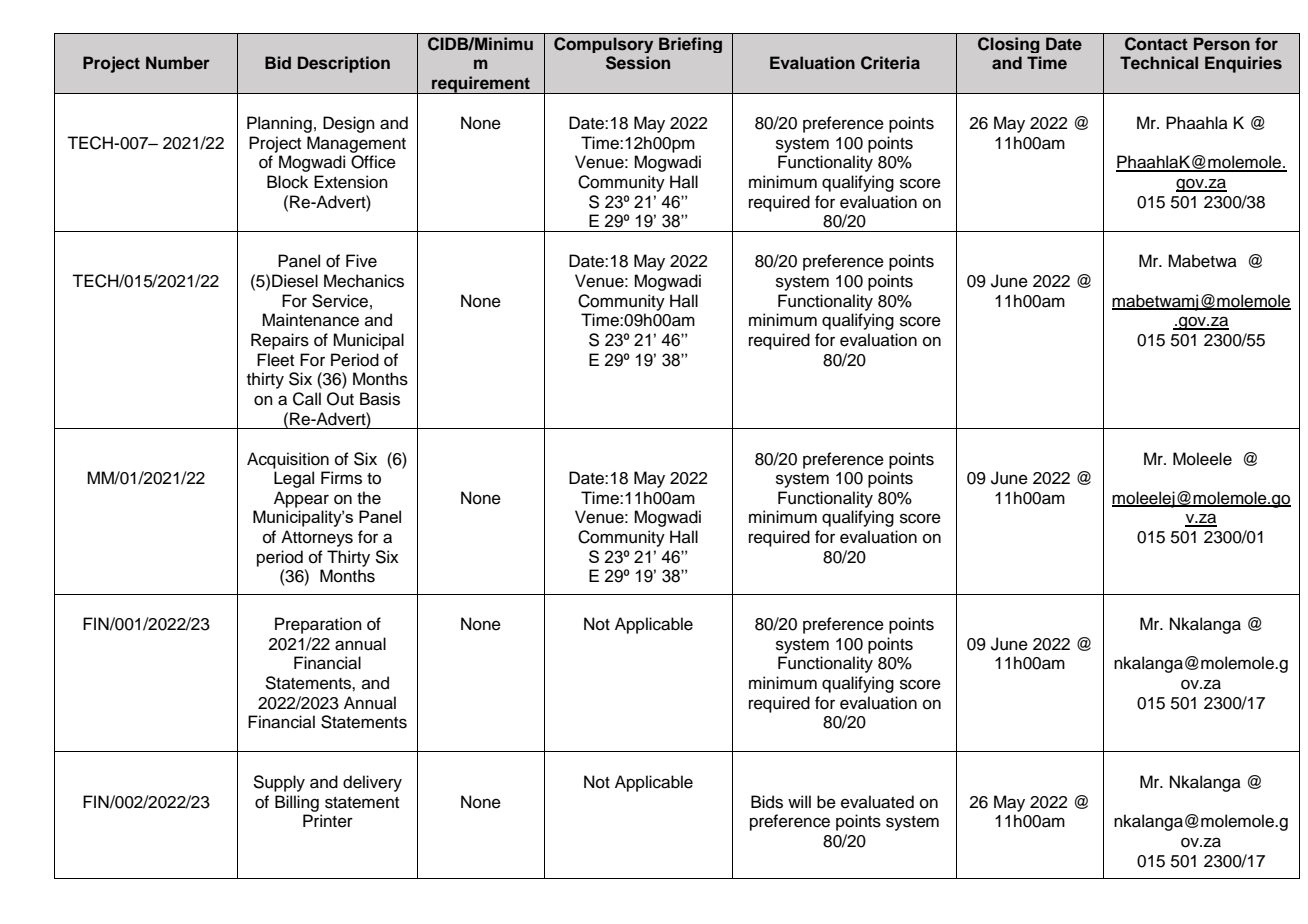 Image resolution: width=1308 pixels, height=924 pixels. What do you see at coordinates (690, 45) in the screenshot?
I see `Briefing` at bounding box center [690, 45].
